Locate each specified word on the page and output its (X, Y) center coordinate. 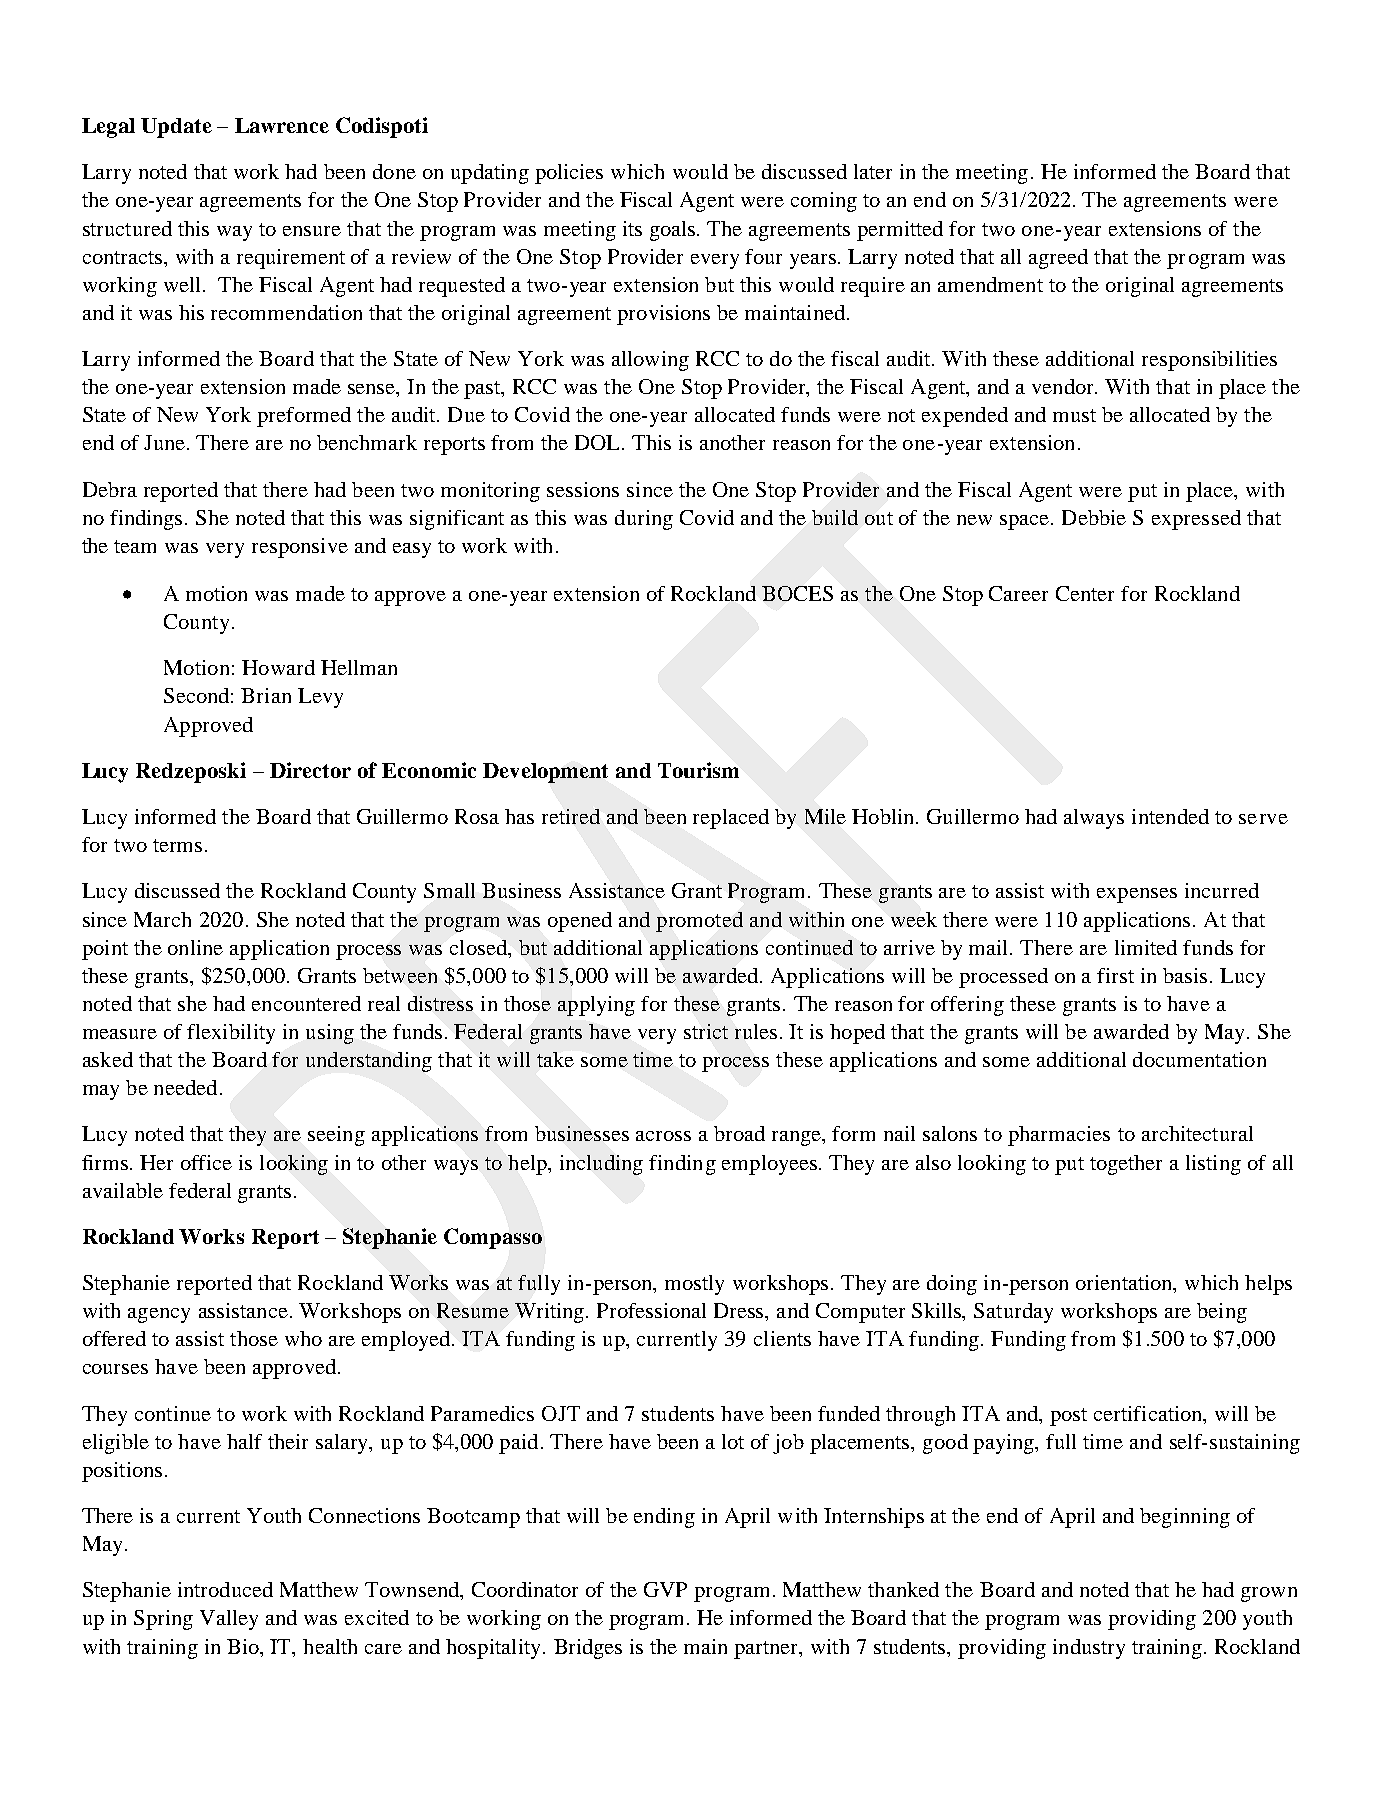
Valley (229, 1620)
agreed (1058, 259)
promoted (699, 922)
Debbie (1094, 517)
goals (674, 231)
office (206, 1162)
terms (177, 845)
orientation (1125, 1284)
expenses (1137, 895)
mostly (694, 1285)
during (644, 520)
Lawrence (282, 125)
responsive (300, 548)
